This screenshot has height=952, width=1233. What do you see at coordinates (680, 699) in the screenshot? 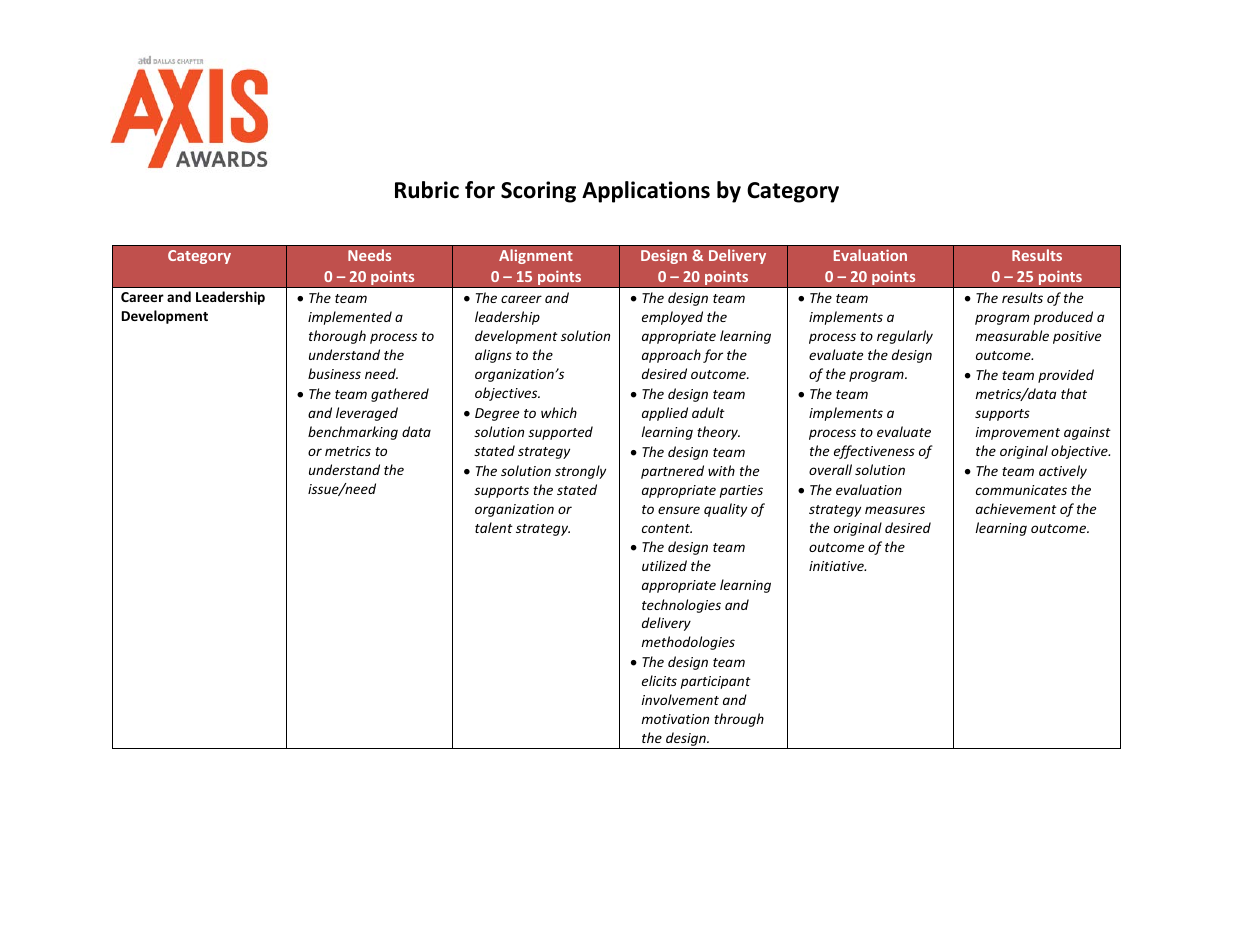
I see `involvement` at bounding box center [680, 699].
